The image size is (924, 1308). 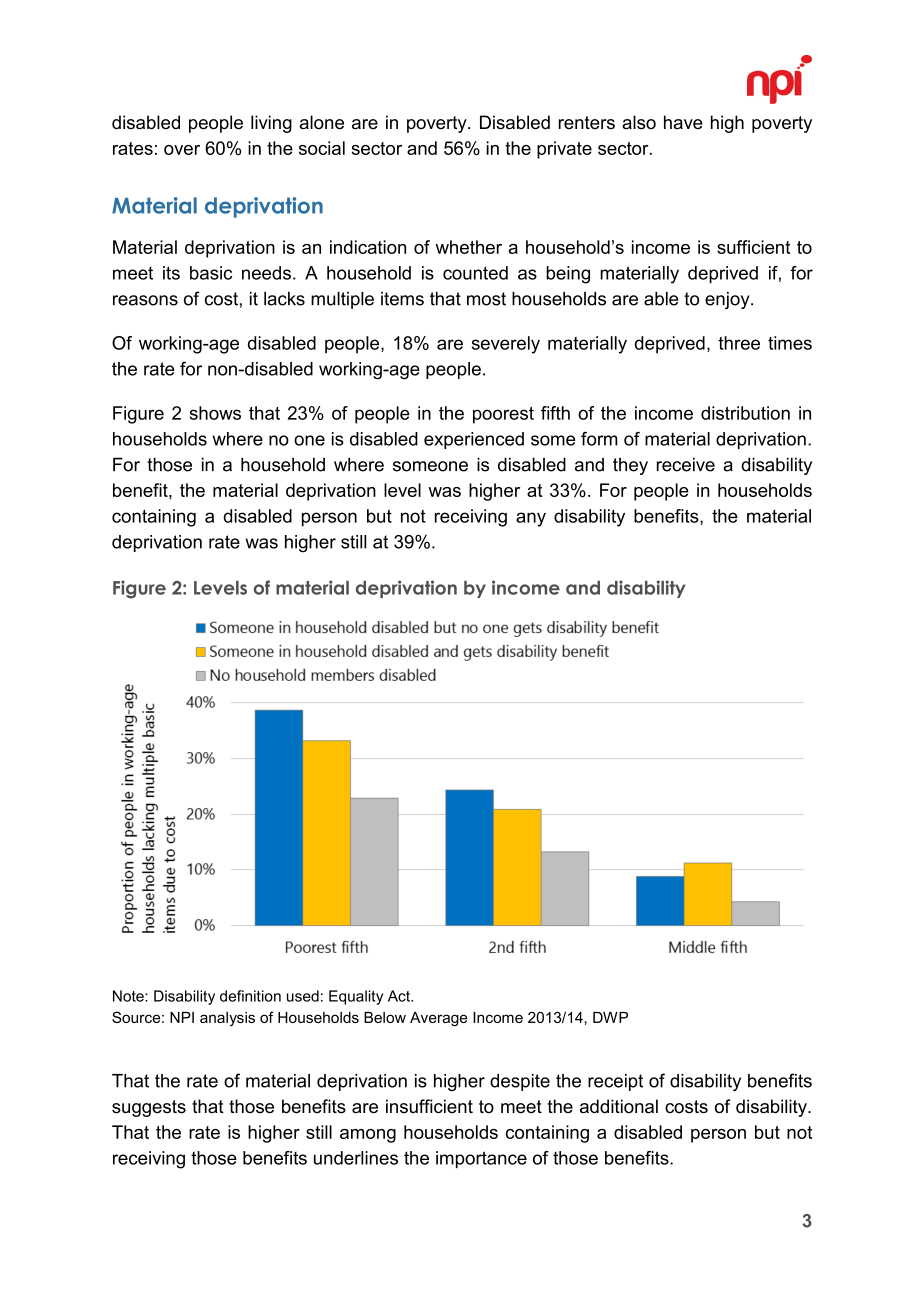 What do you see at coordinates (215, 413) in the document?
I see `shows` at bounding box center [215, 413].
